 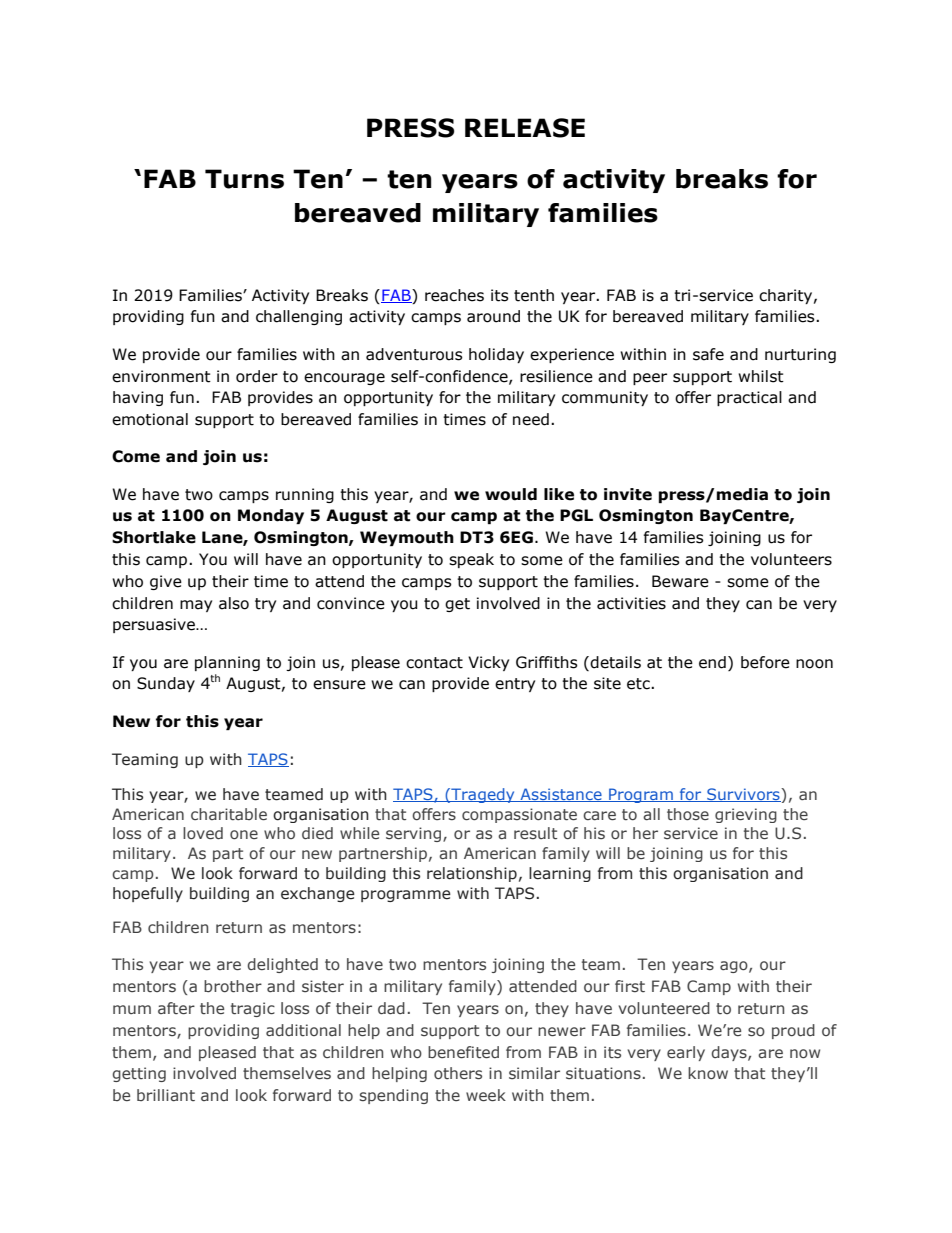 I want to click on Survivors, so click(x=743, y=795).
